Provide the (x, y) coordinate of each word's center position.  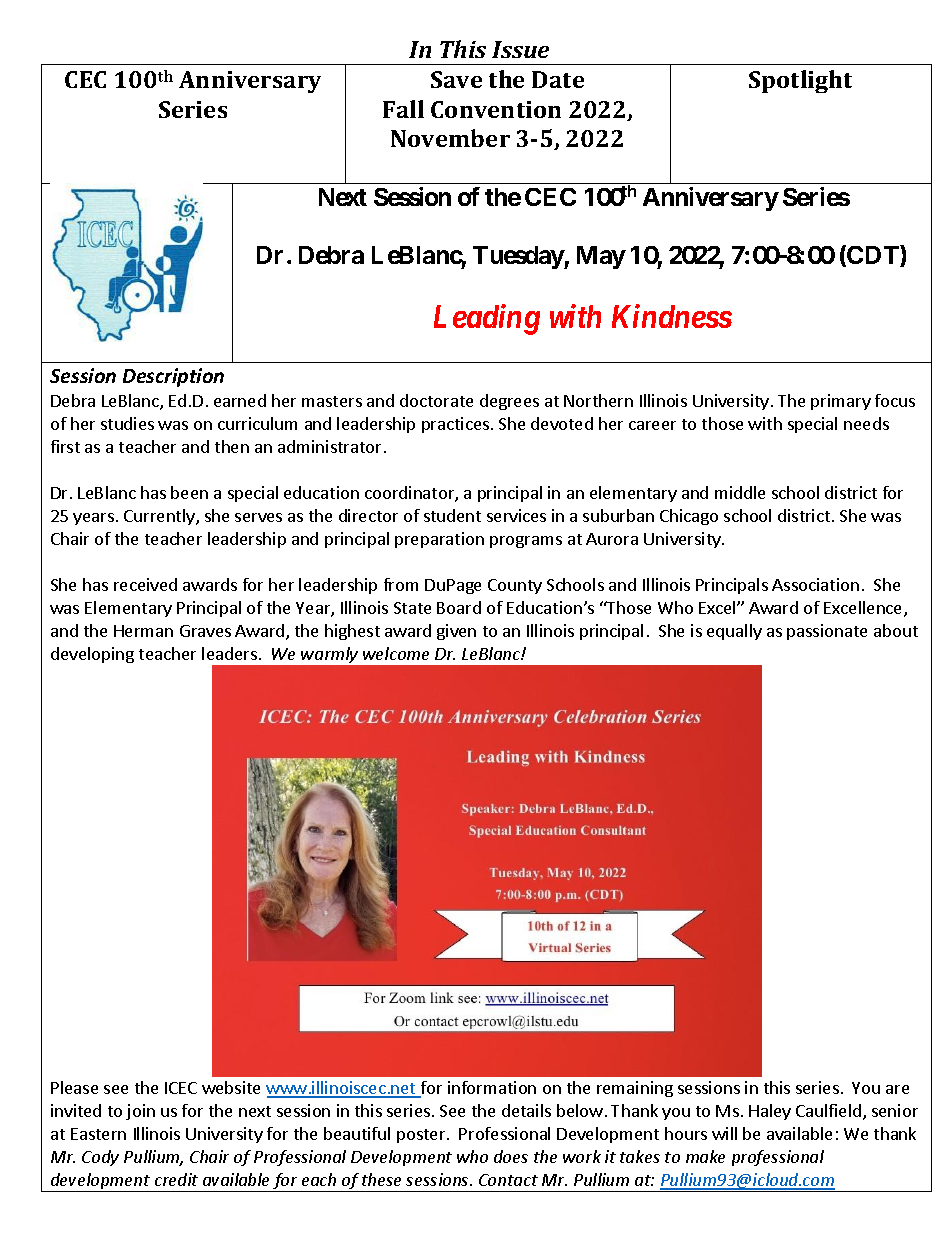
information (492, 1087)
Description (173, 377)
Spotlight (800, 81)
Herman (143, 631)
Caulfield (828, 1110)
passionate (827, 632)
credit (176, 1179)
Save (456, 79)
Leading (487, 319)
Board (459, 607)
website (231, 1087)
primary (841, 402)
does (511, 1156)
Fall (403, 109)
